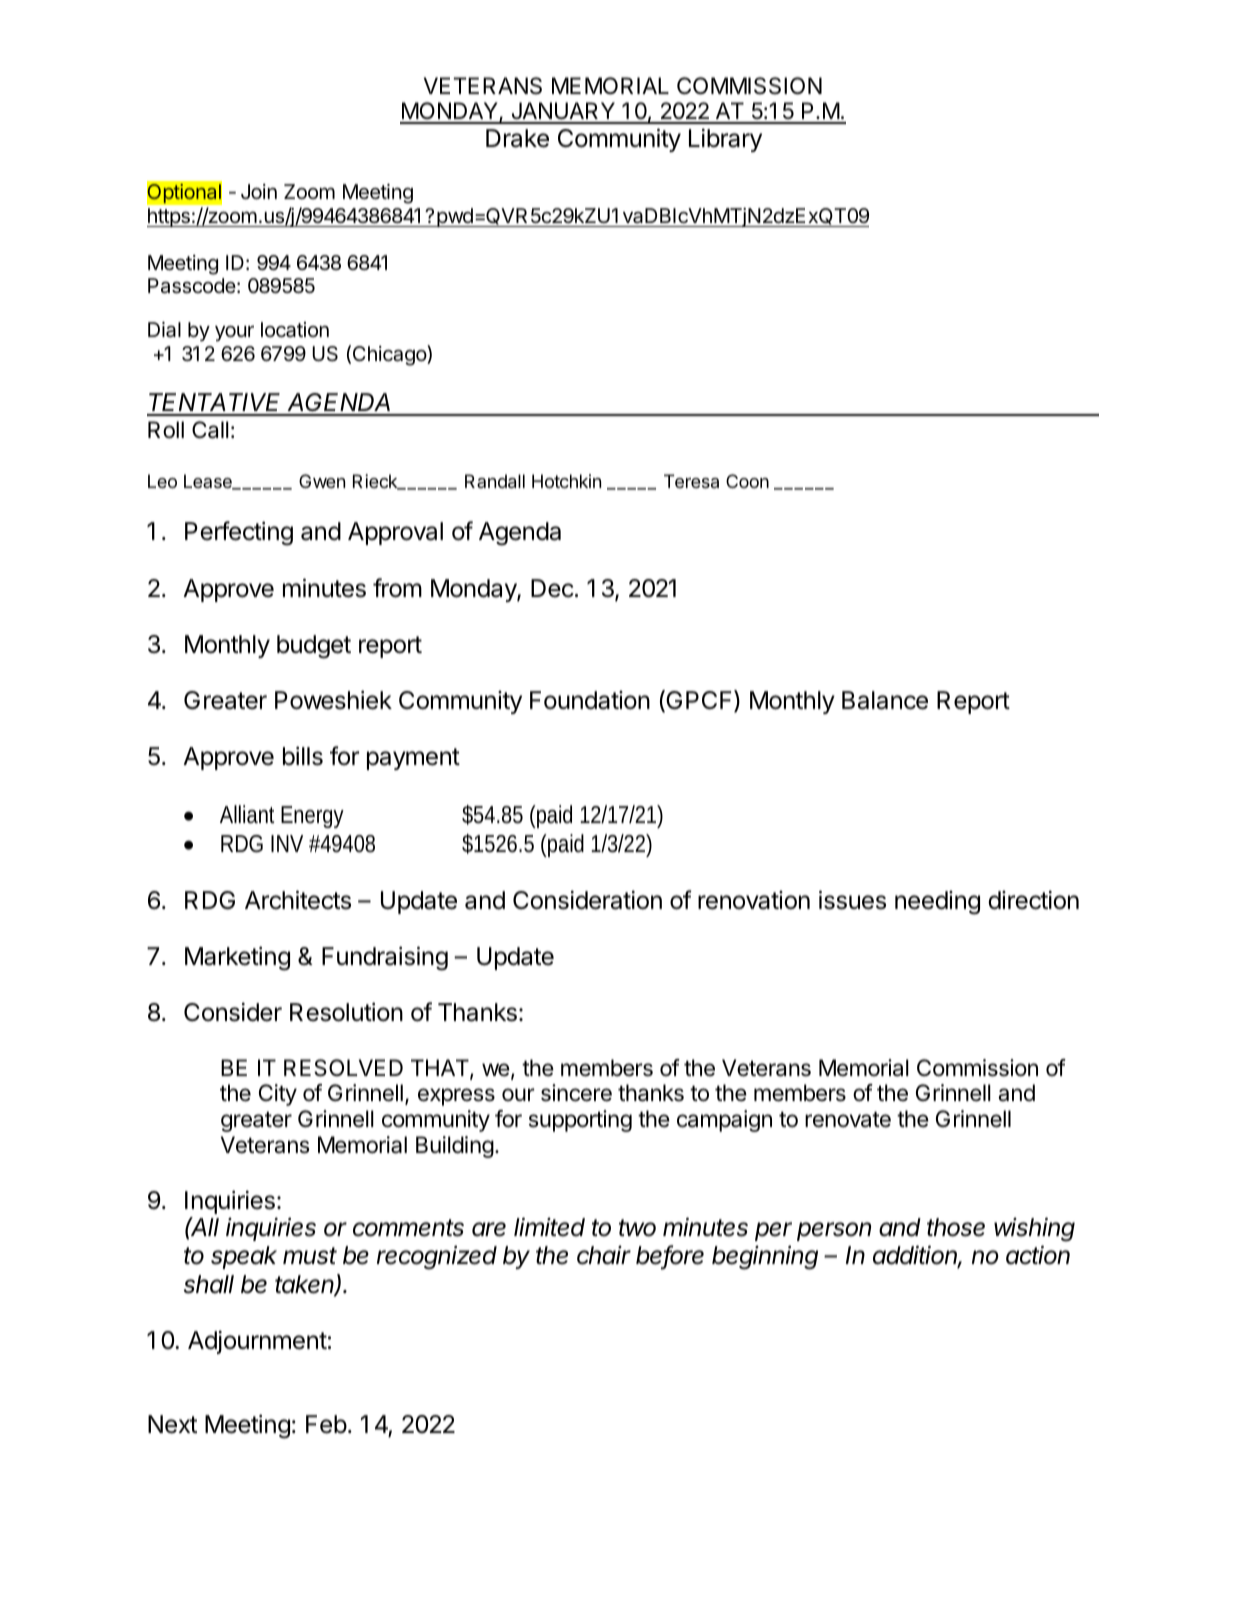 The height and width of the screenshot is (1613, 1246). What do you see at coordinates (604, 1255) in the screenshot?
I see `chair` at bounding box center [604, 1255].
